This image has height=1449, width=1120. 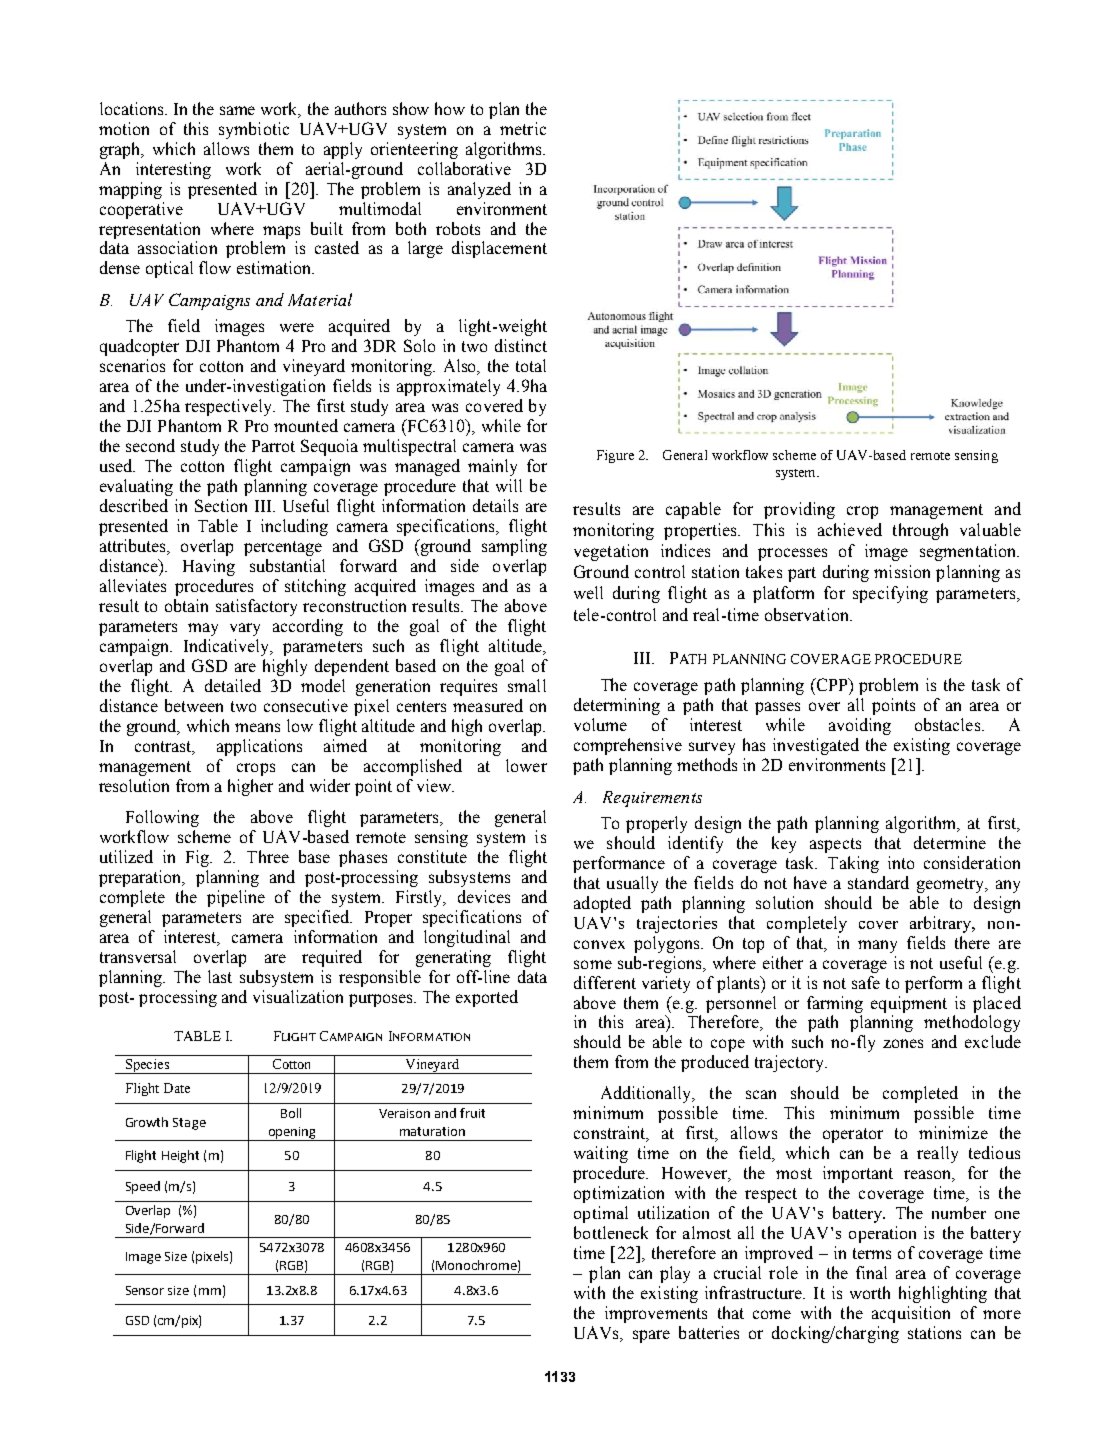 I want to click on Sensor, so click(x=145, y=1290).
